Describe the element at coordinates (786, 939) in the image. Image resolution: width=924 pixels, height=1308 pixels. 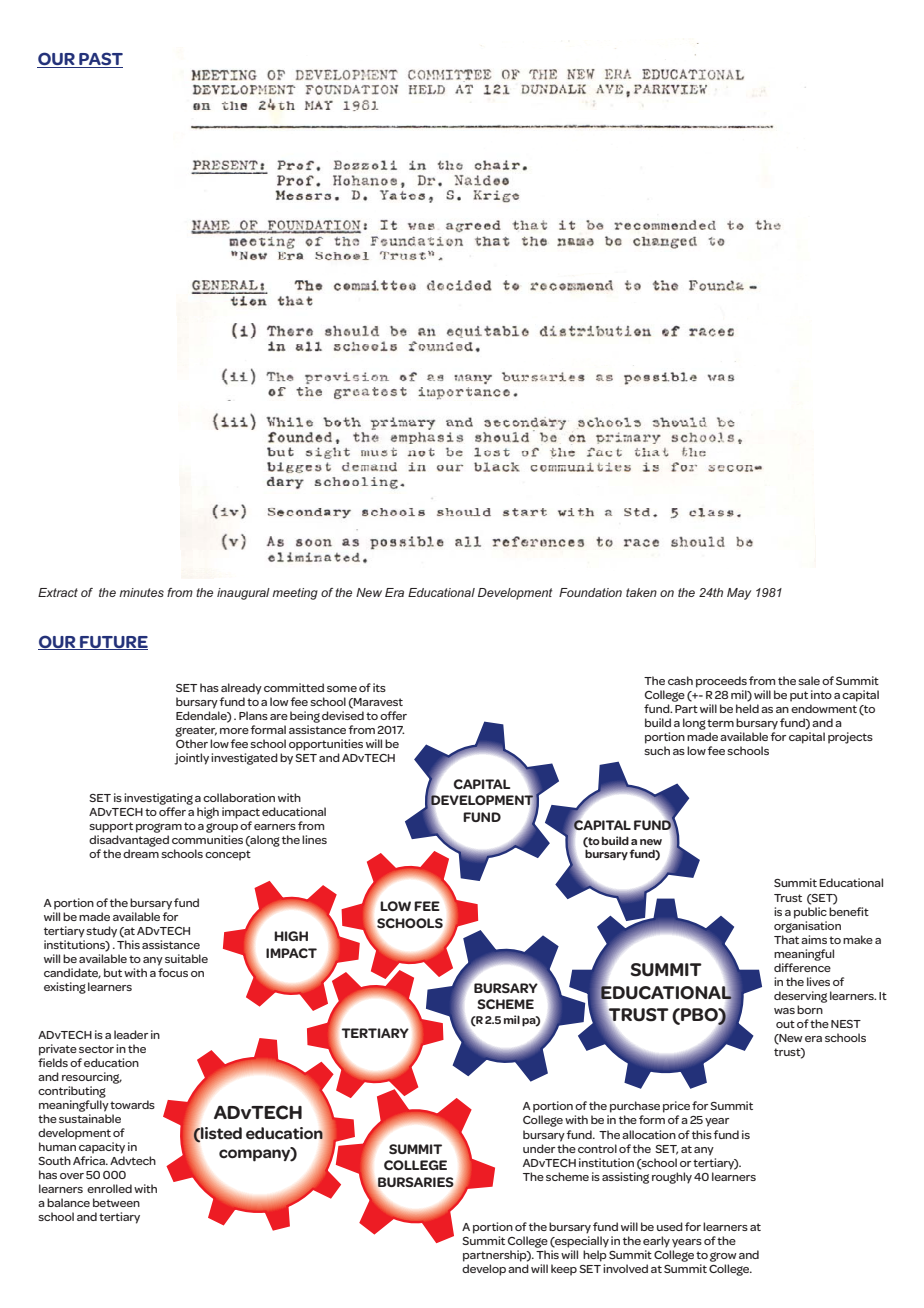
I see `That` at that location.
